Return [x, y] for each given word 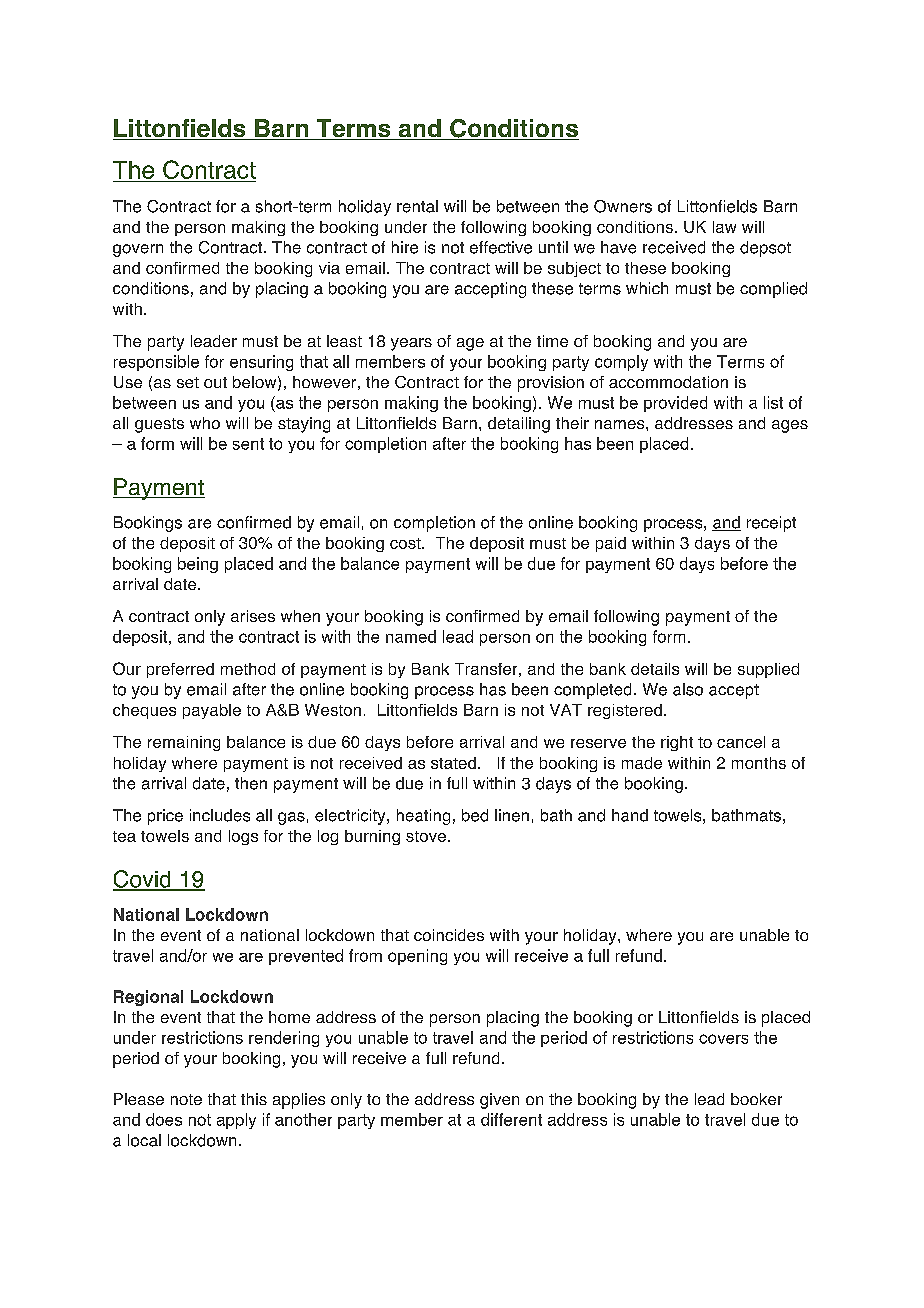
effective [501, 247]
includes [220, 815]
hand [630, 815]
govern [138, 250]
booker [756, 1099]
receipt [771, 524]
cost [406, 543]
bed [475, 815]
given [499, 1101]
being [198, 565]
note [186, 1099]
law [724, 227]
